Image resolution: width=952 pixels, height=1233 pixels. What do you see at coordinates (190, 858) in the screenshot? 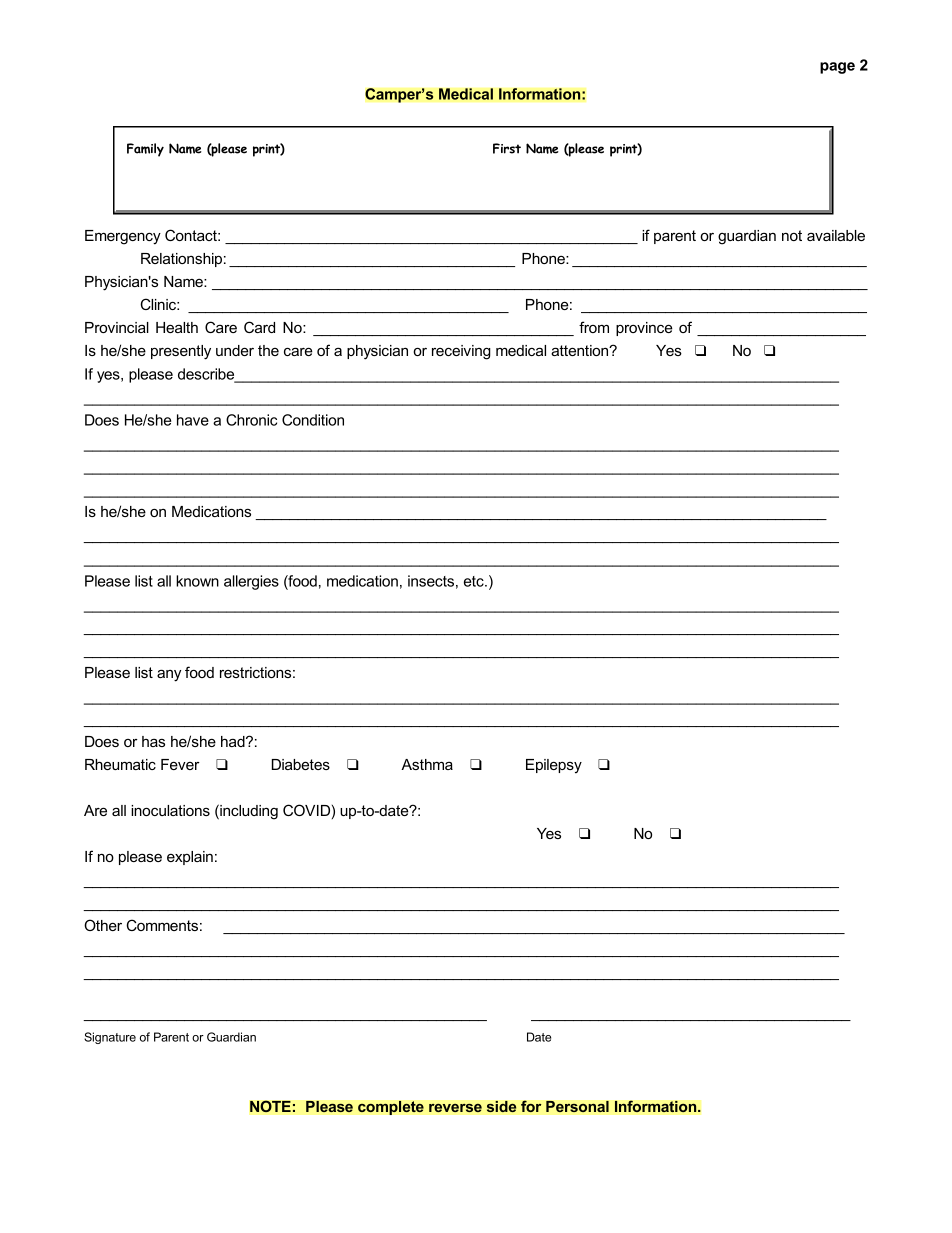
I see `explain` at bounding box center [190, 858].
